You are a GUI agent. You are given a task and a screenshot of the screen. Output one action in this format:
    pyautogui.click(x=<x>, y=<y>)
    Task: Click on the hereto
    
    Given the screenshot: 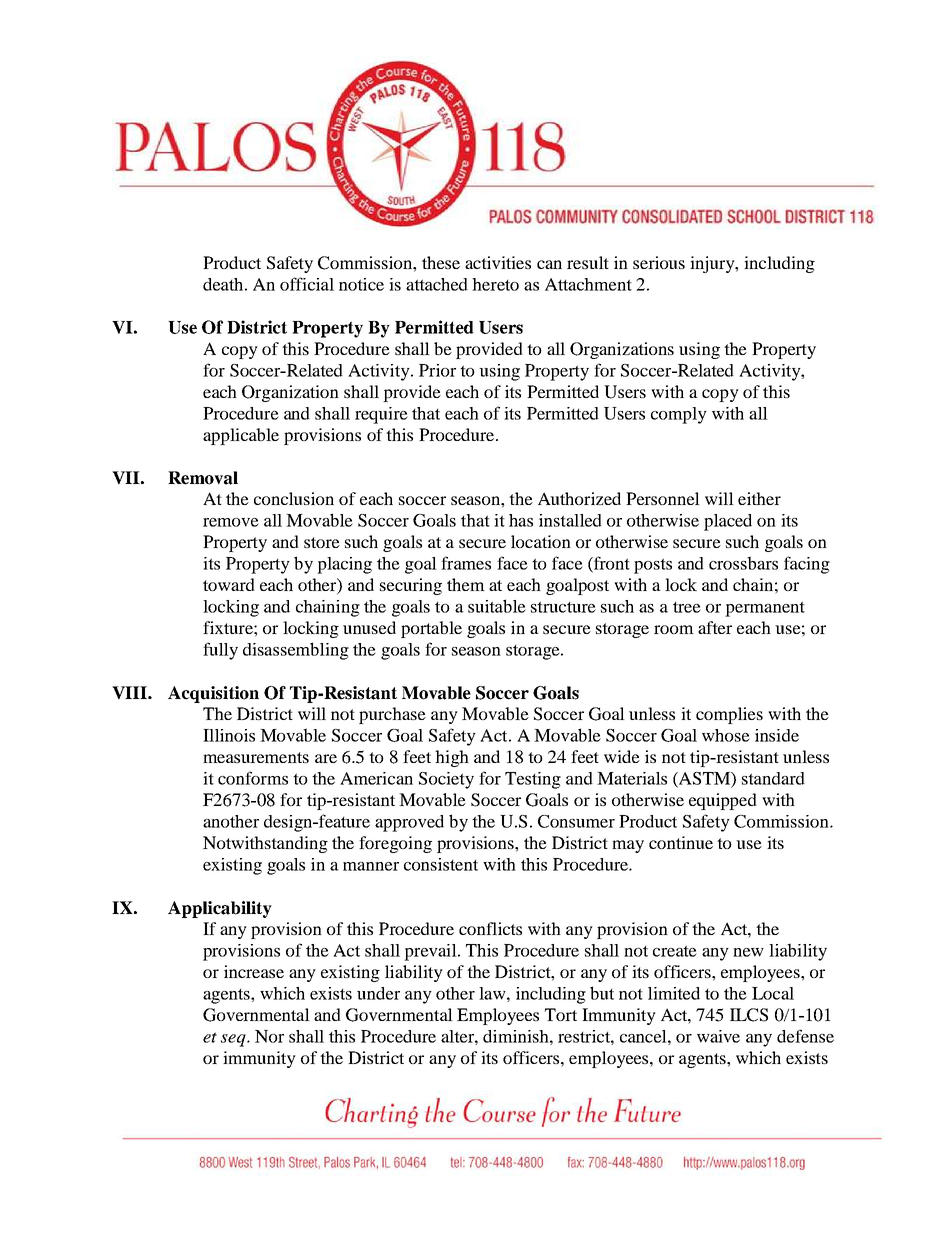 What is the action you would take?
    pyautogui.click(x=495, y=284)
